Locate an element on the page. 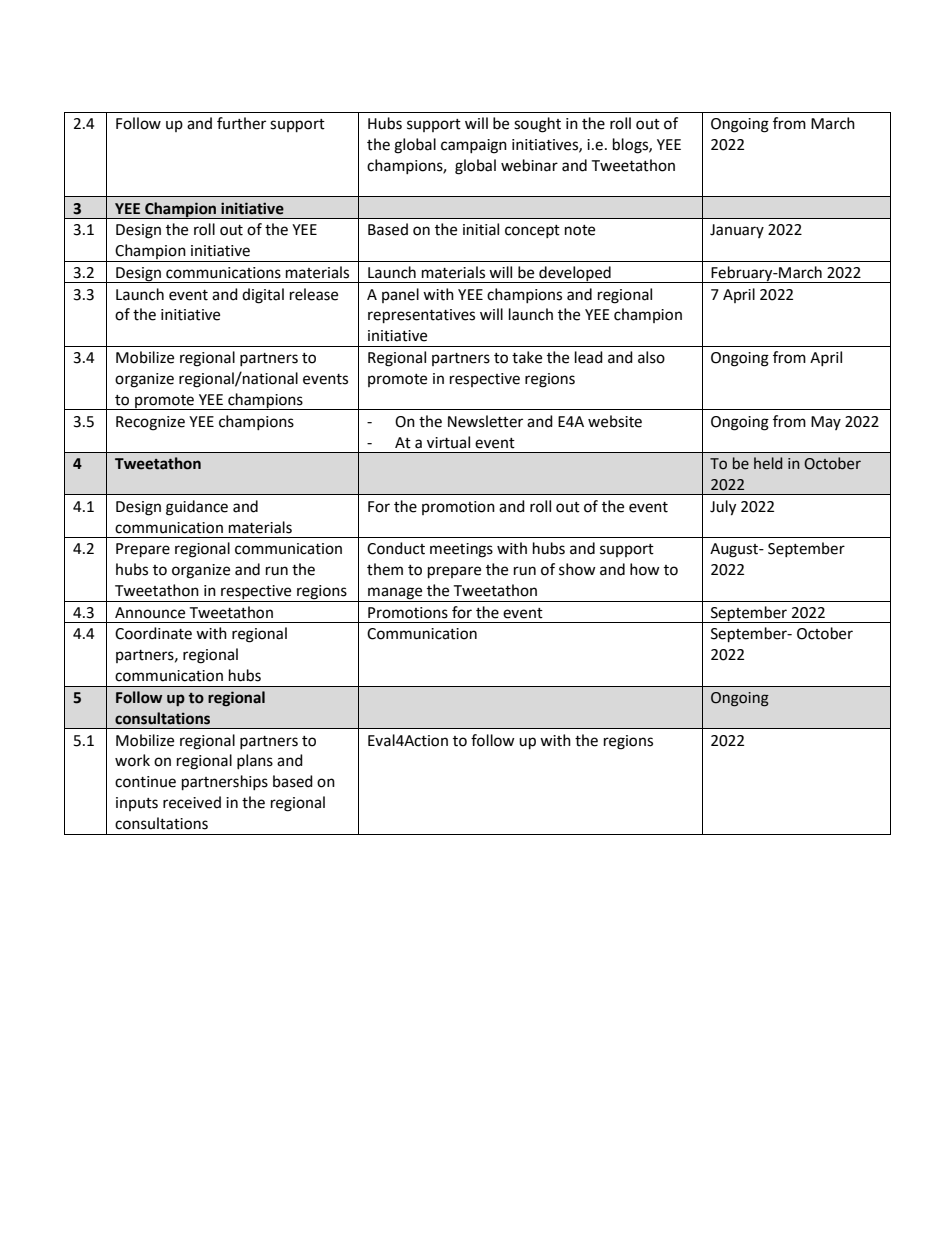 The height and width of the page is (1233, 952). further is located at coordinates (241, 123).
